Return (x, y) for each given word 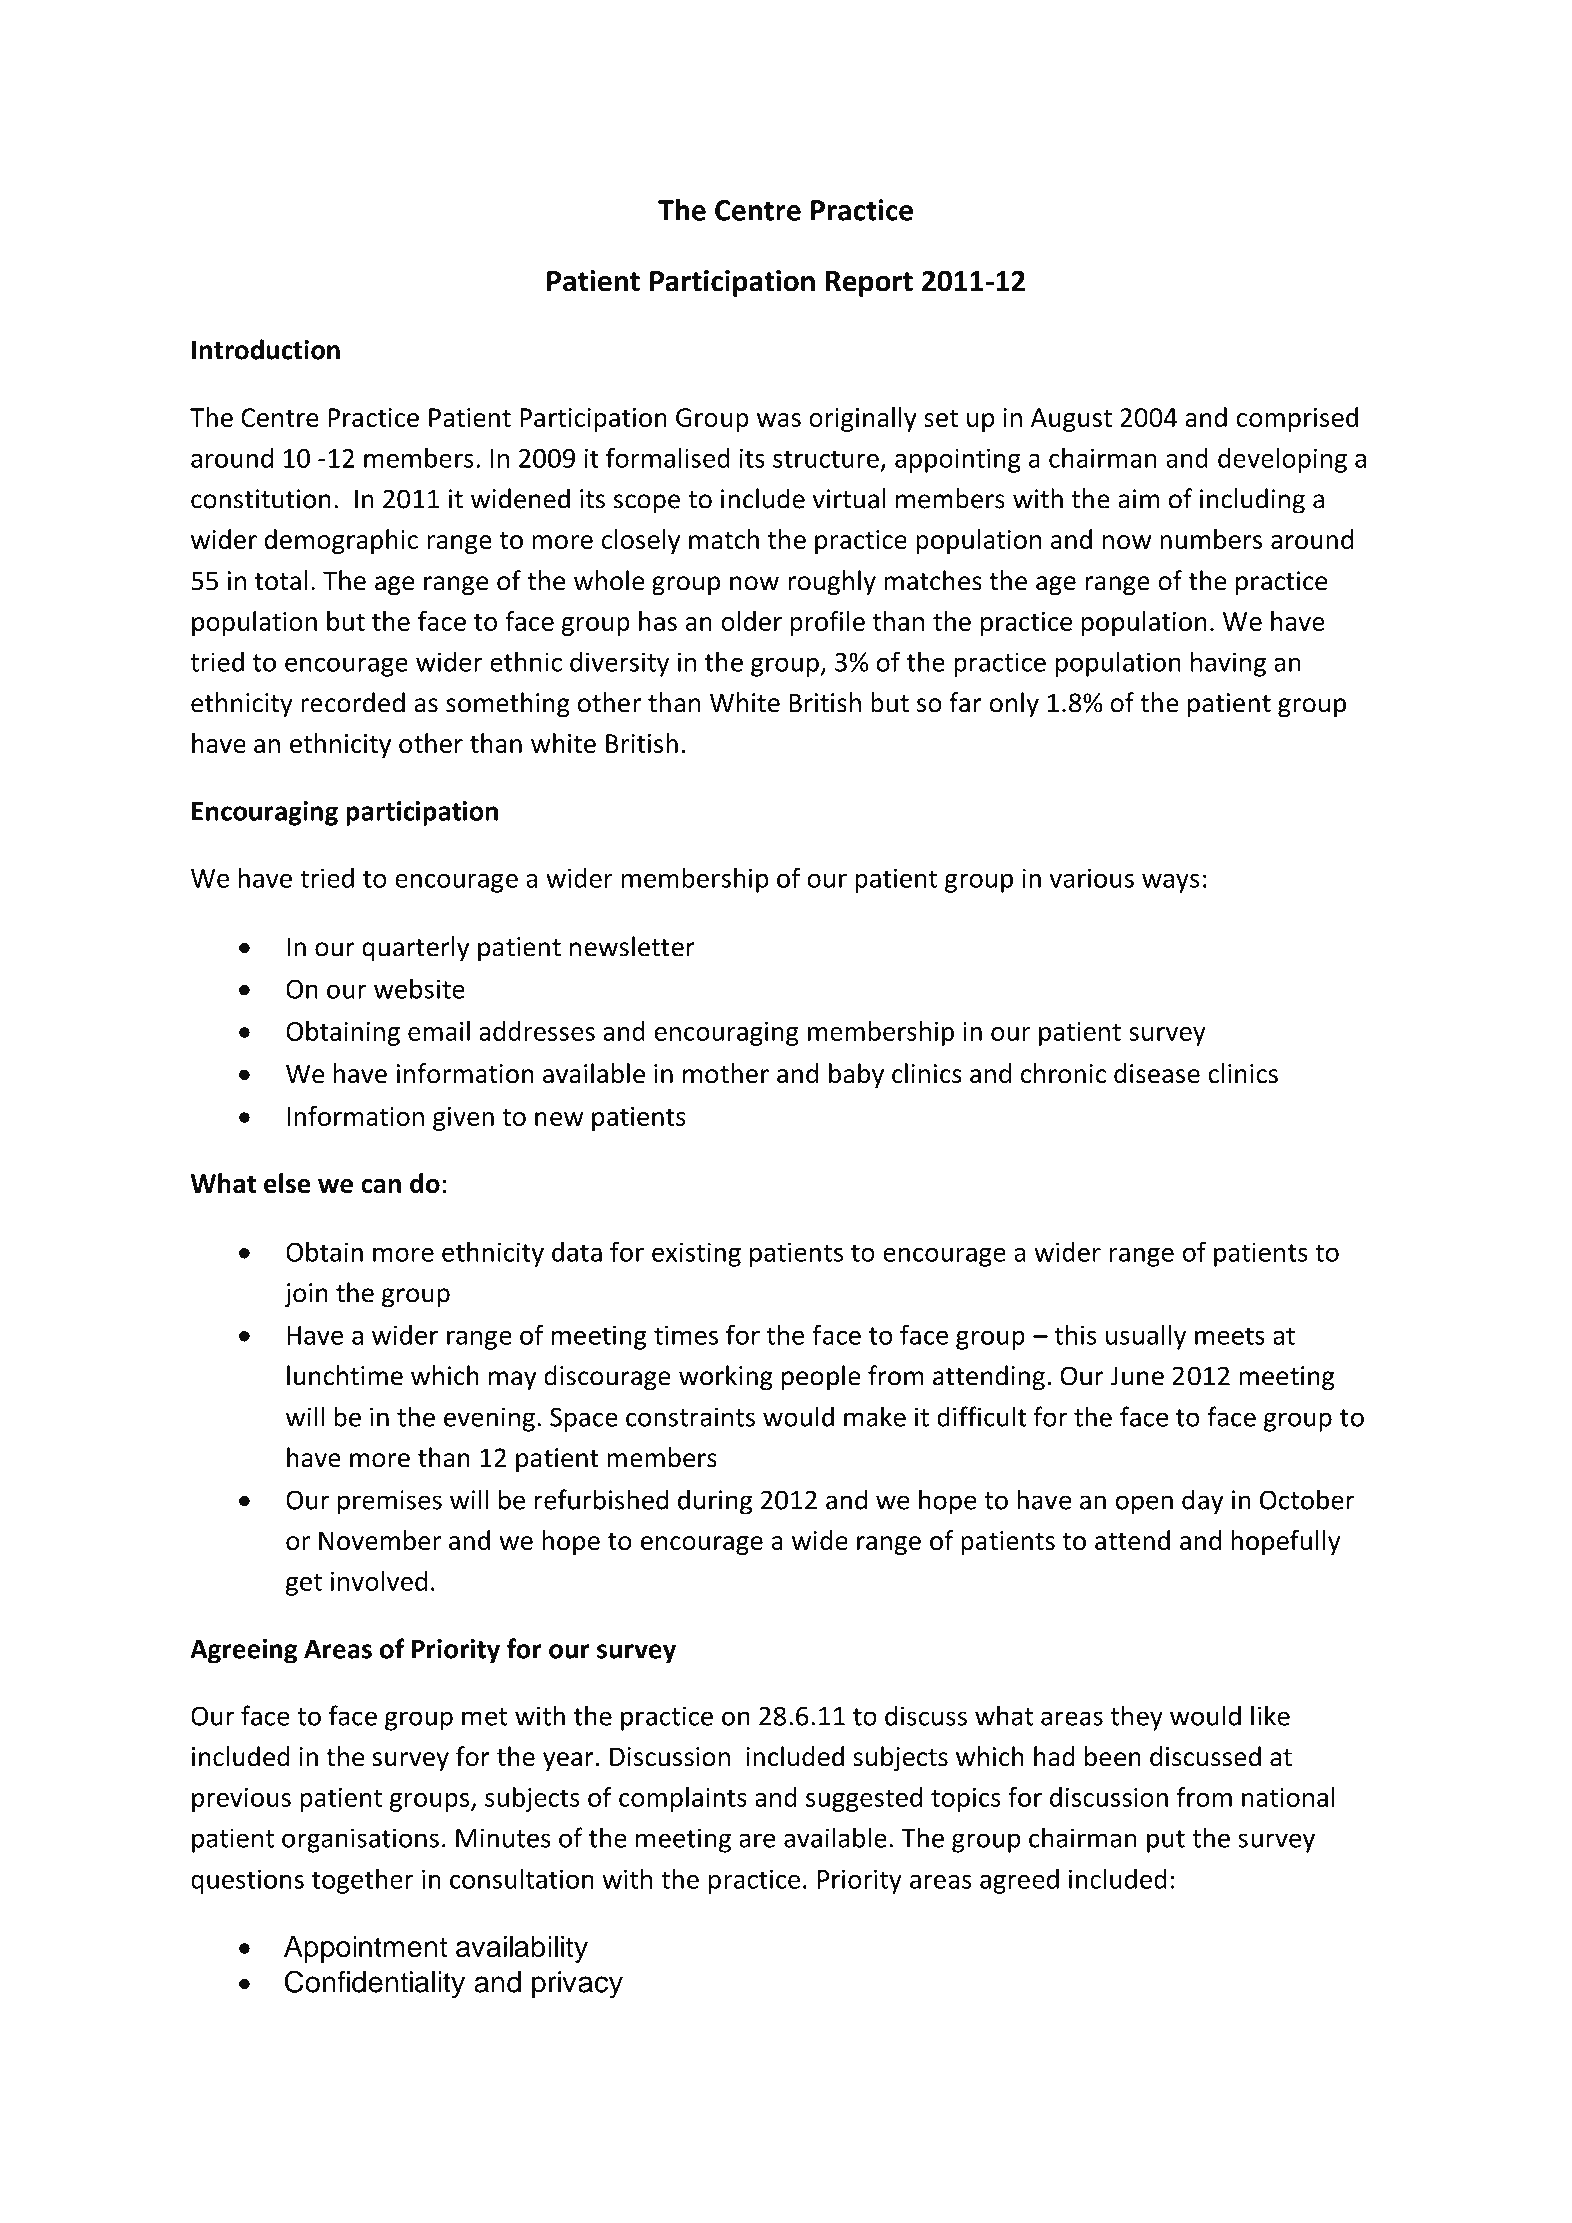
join (306, 1295)
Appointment (365, 1949)
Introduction (266, 349)
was (779, 420)
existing (696, 1254)
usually (1146, 1337)
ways (1171, 883)
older (751, 621)
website (419, 988)
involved (379, 1581)
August (1071, 420)
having (1228, 664)
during (715, 1502)
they (1136, 1718)
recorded (353, 702)
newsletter (632, 946)
